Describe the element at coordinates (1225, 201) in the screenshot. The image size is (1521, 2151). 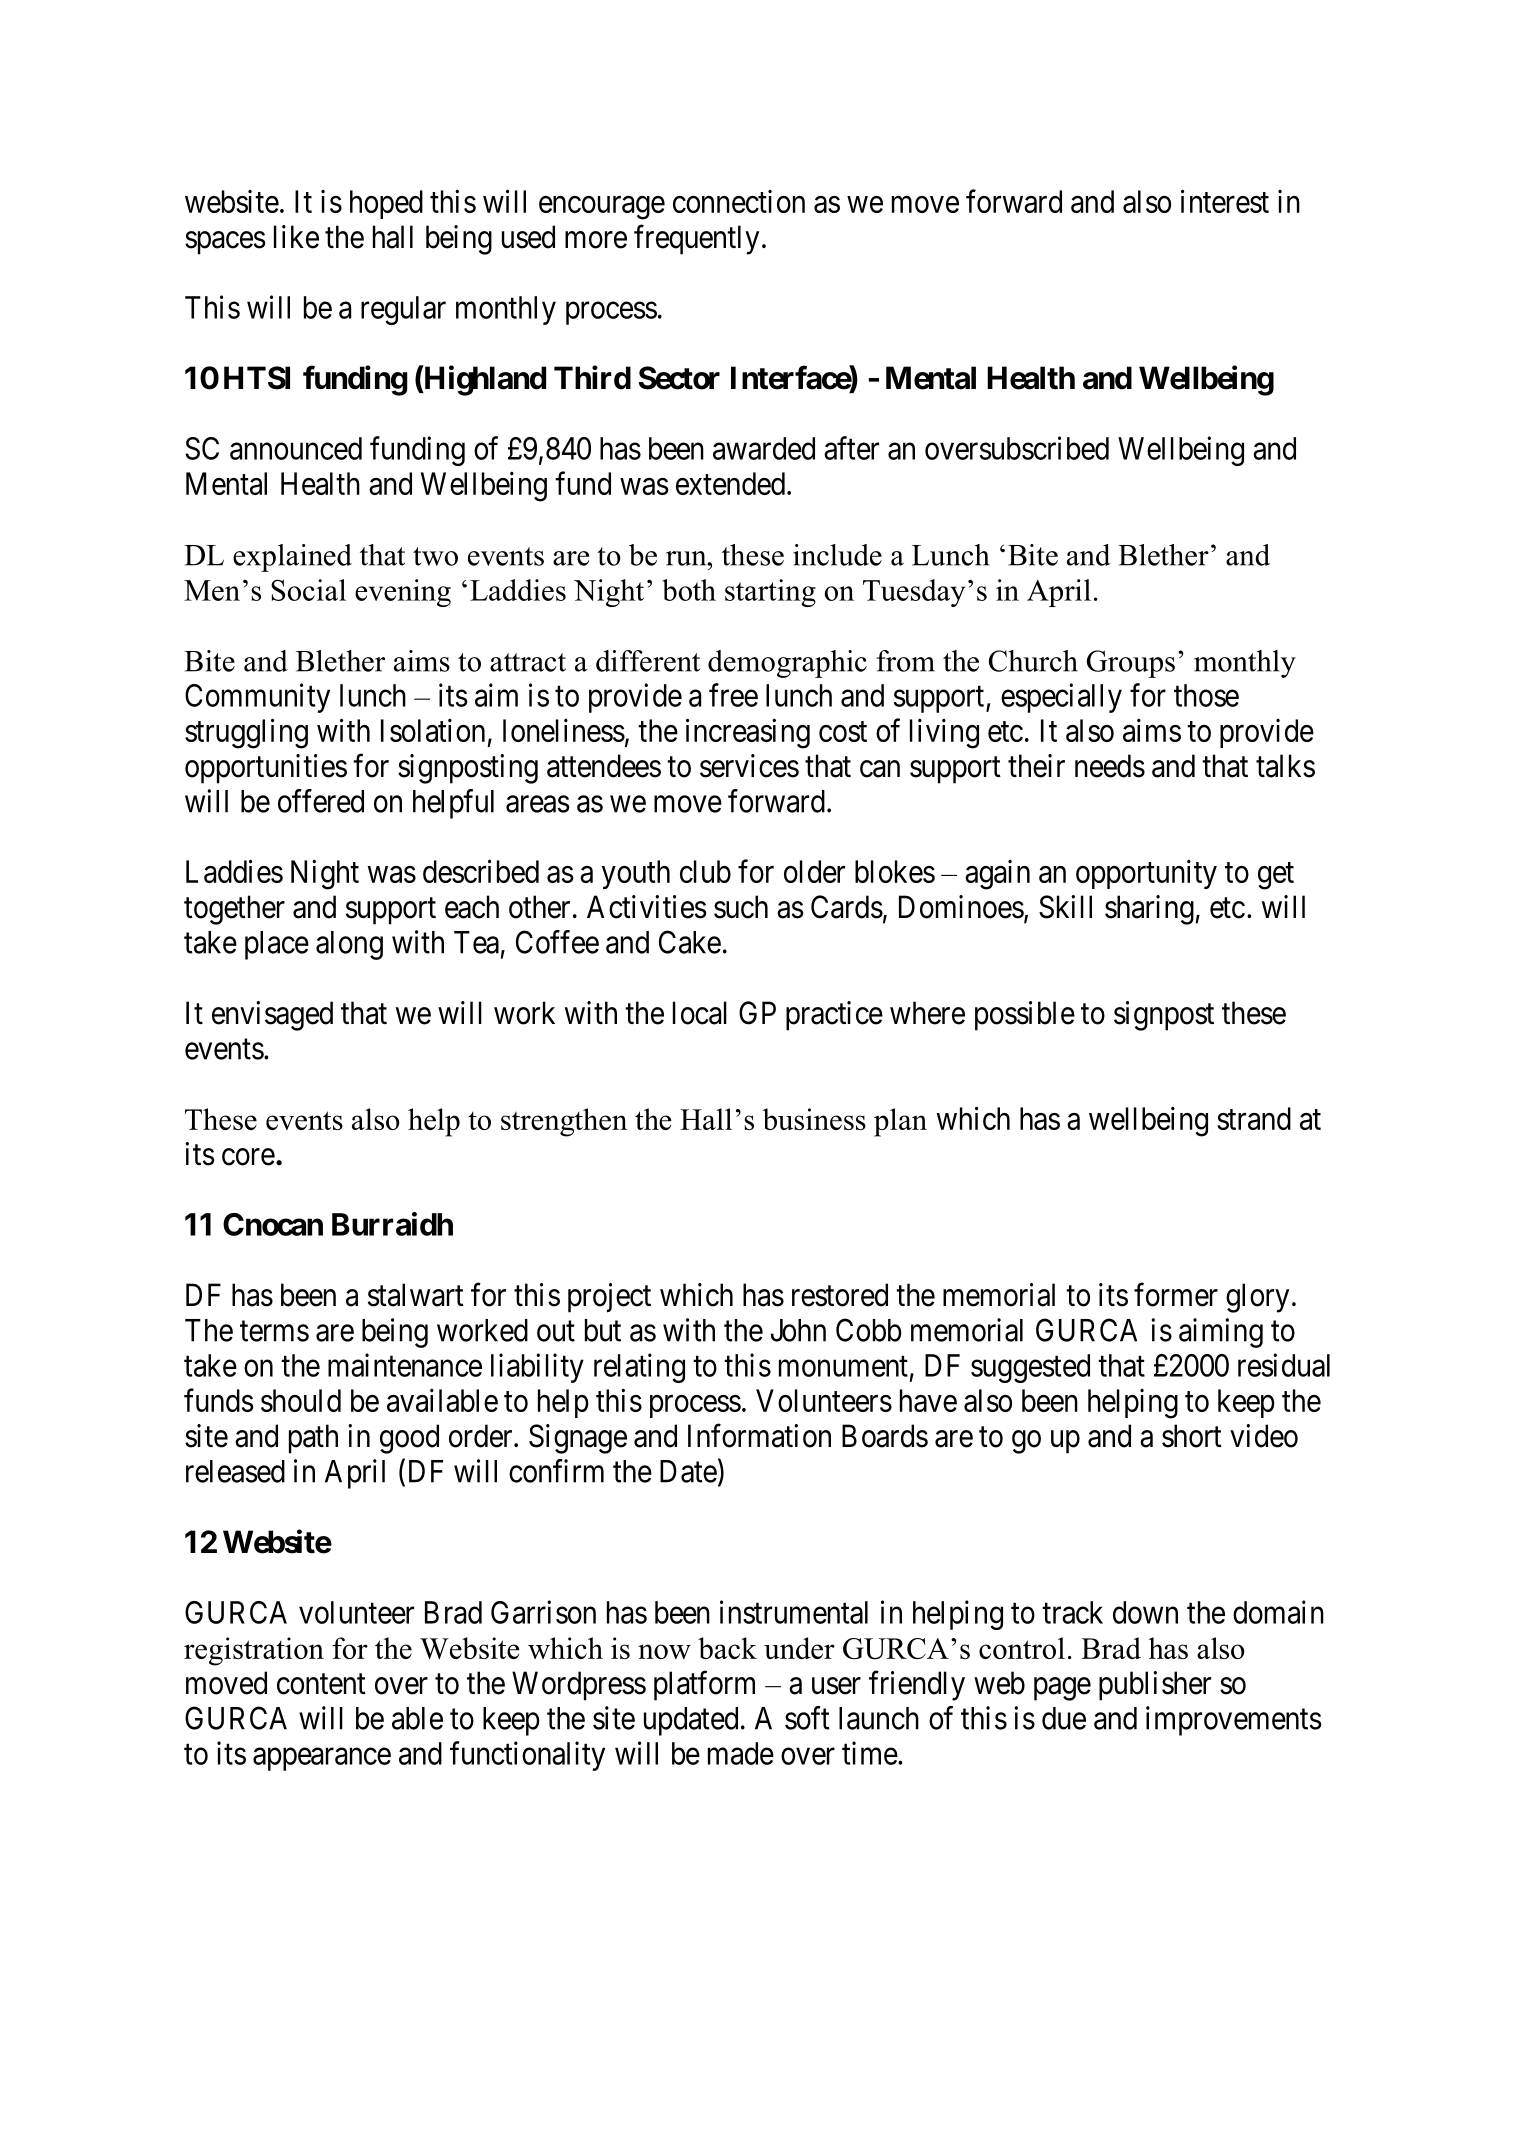
I see `interest` at that location.
